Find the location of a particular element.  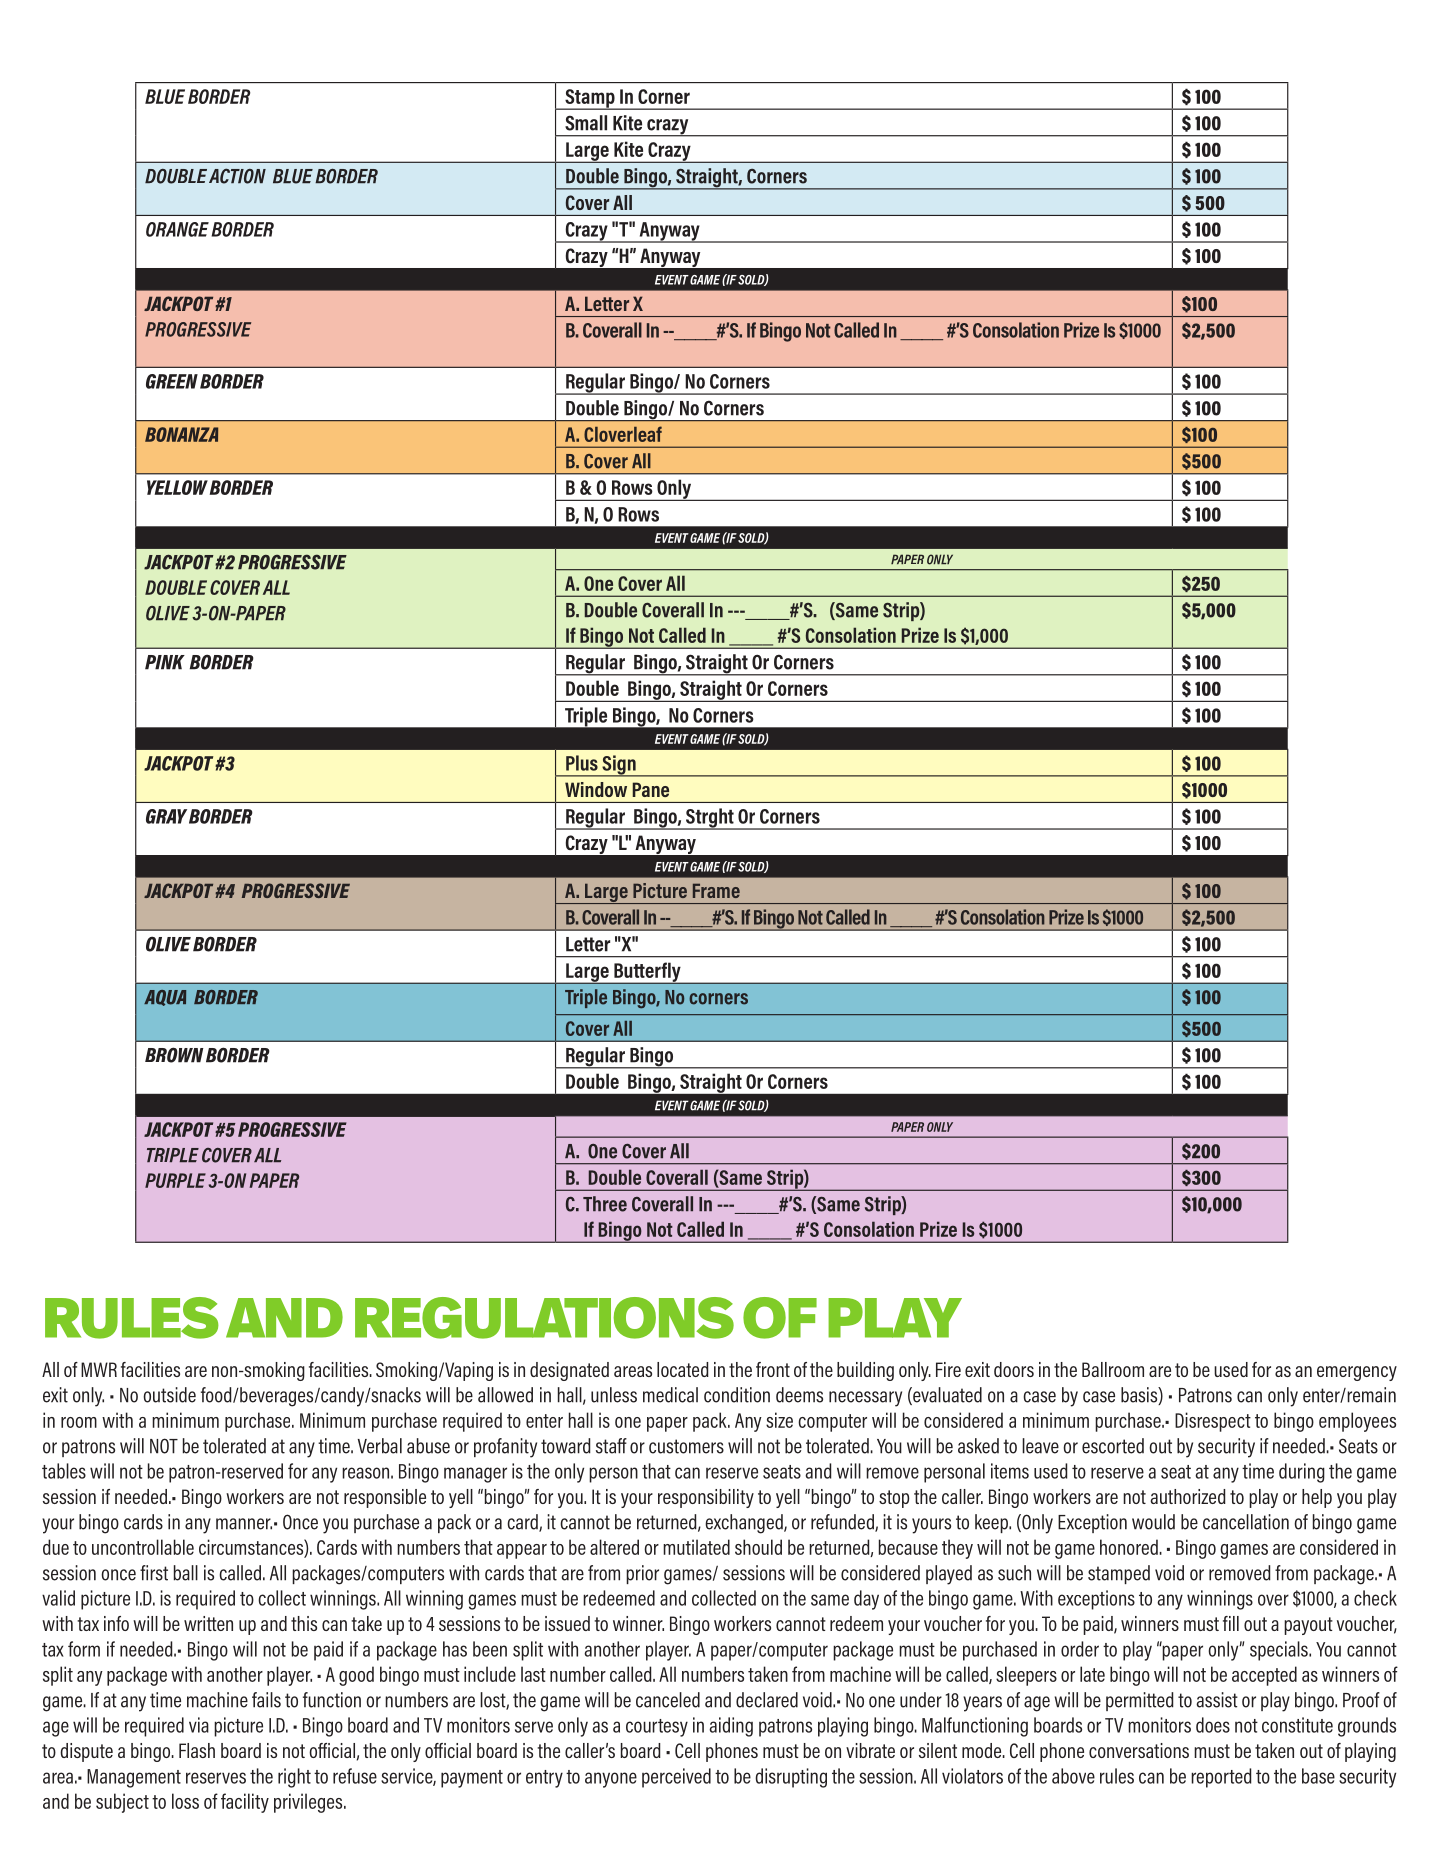

outside is located at coordinates (169, 1395).
